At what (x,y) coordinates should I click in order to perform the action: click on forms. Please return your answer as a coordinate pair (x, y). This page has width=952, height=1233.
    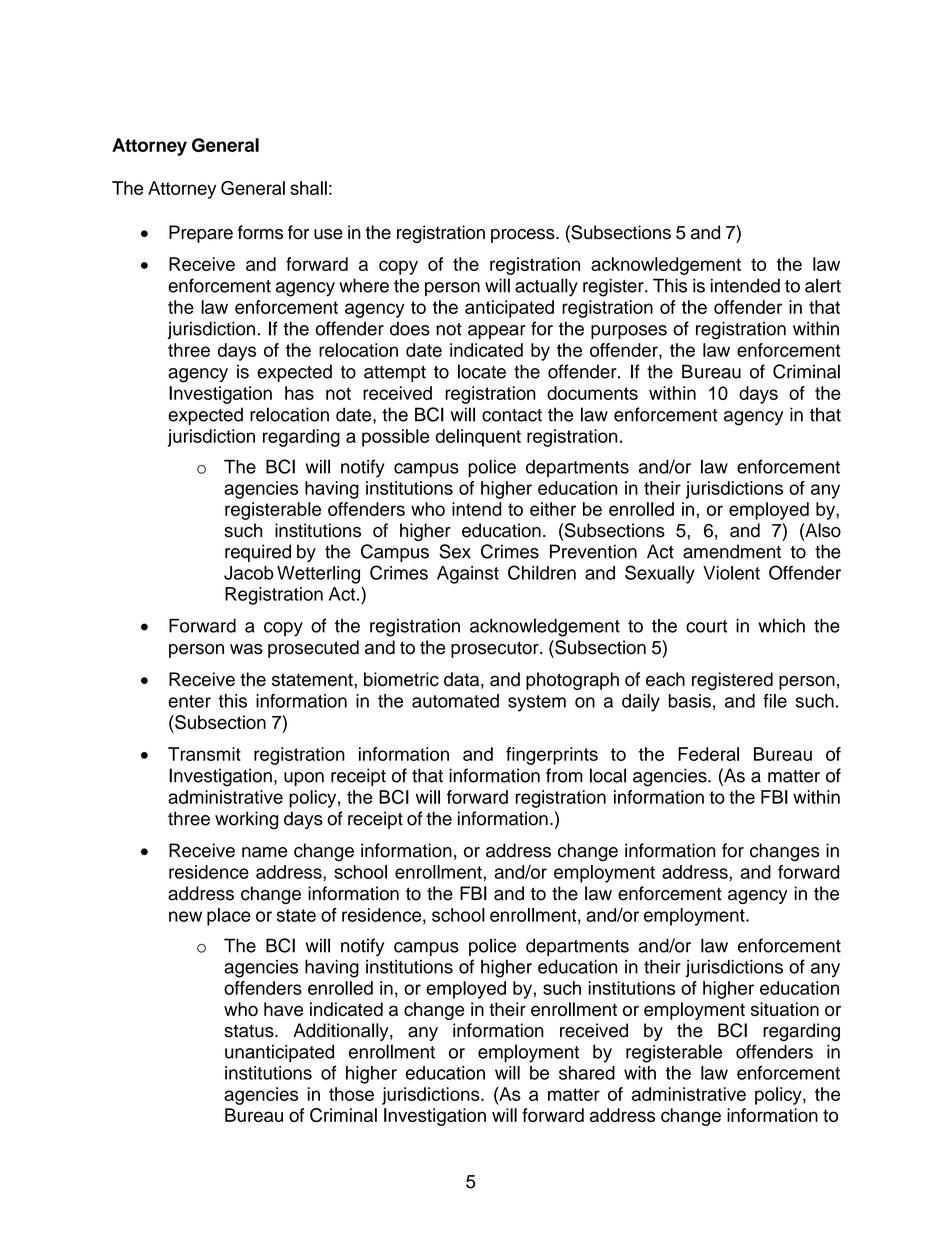
    Looking at the image, I should click on (260, 232).
